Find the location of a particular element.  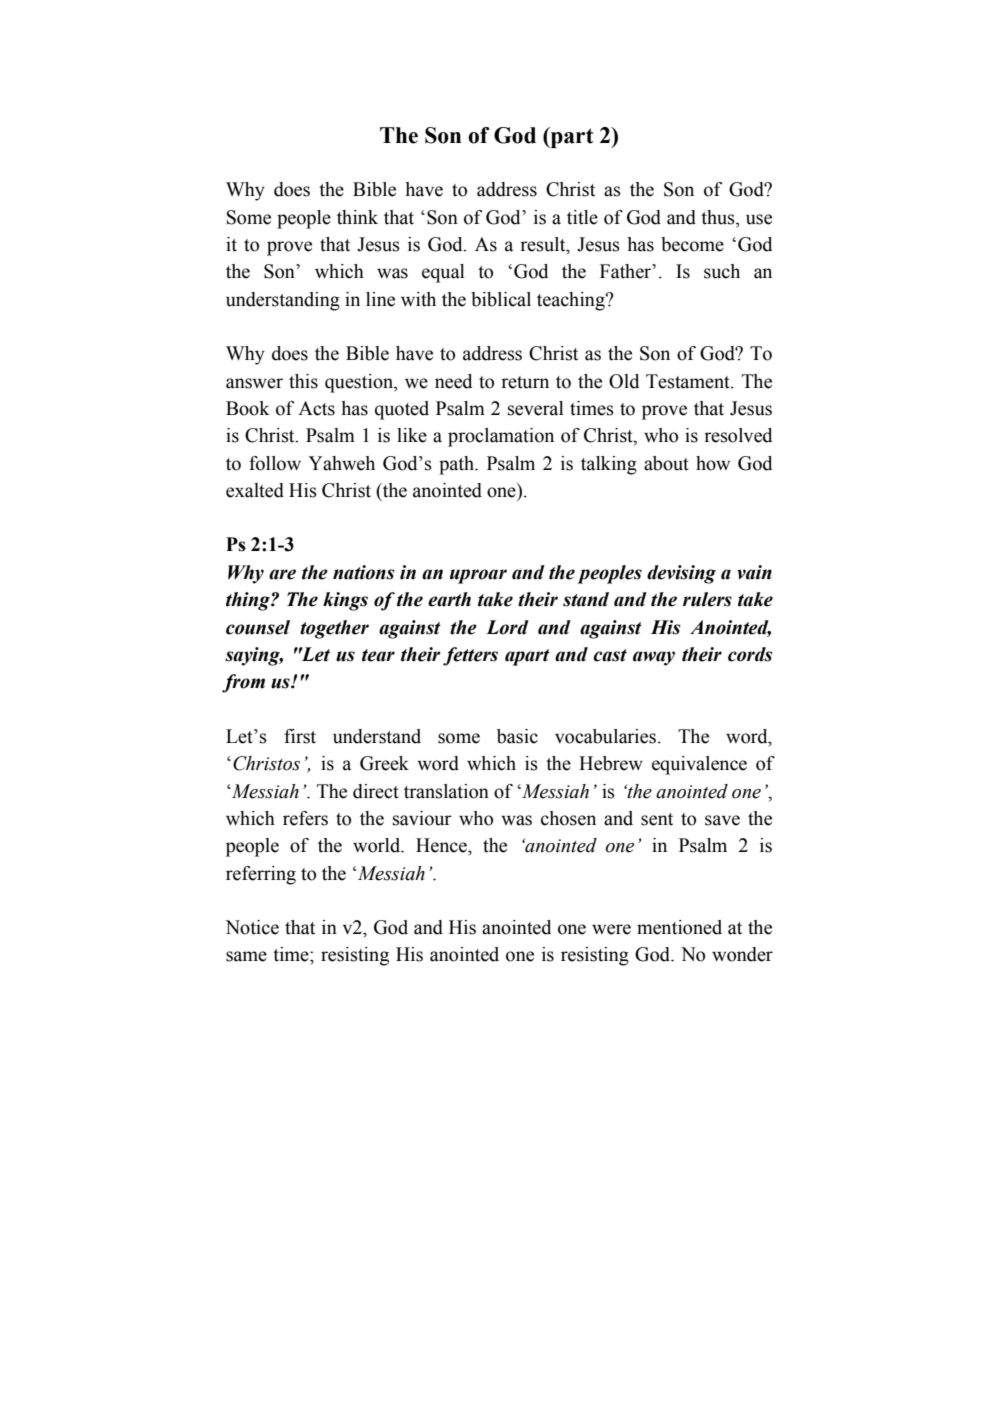

rulers is located at coordinates (707, 599).
